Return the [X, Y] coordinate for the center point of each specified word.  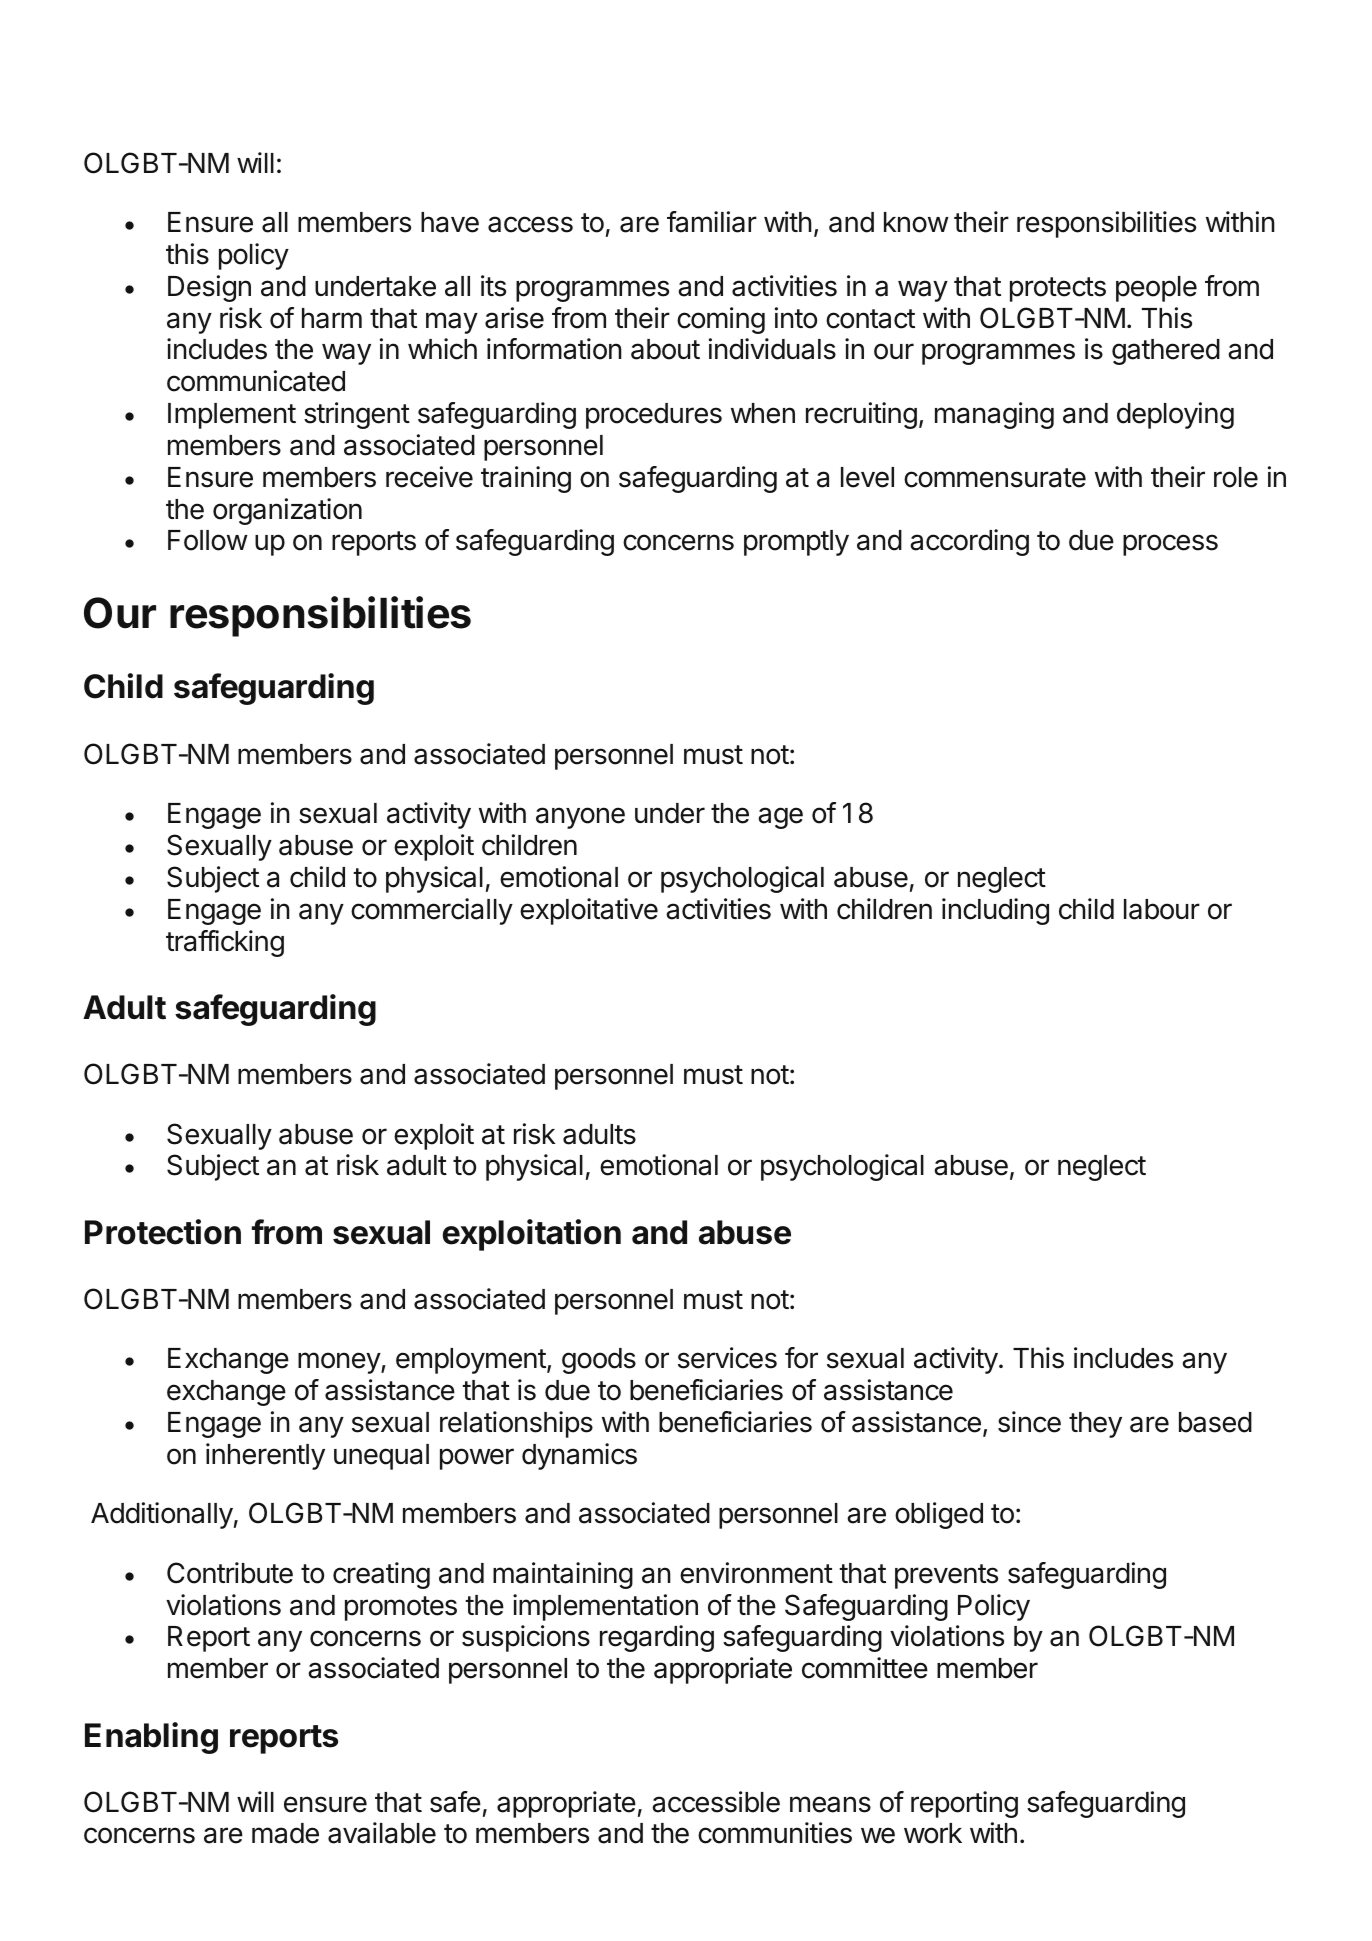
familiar [712, 222]
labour [1162, 909]
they [1095, 1425]
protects [1058, 289]
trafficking [225, 943]
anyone [580, 818]
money [340, 1363]
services [727, 1358]
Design [209, 288]
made [285, 1833]
